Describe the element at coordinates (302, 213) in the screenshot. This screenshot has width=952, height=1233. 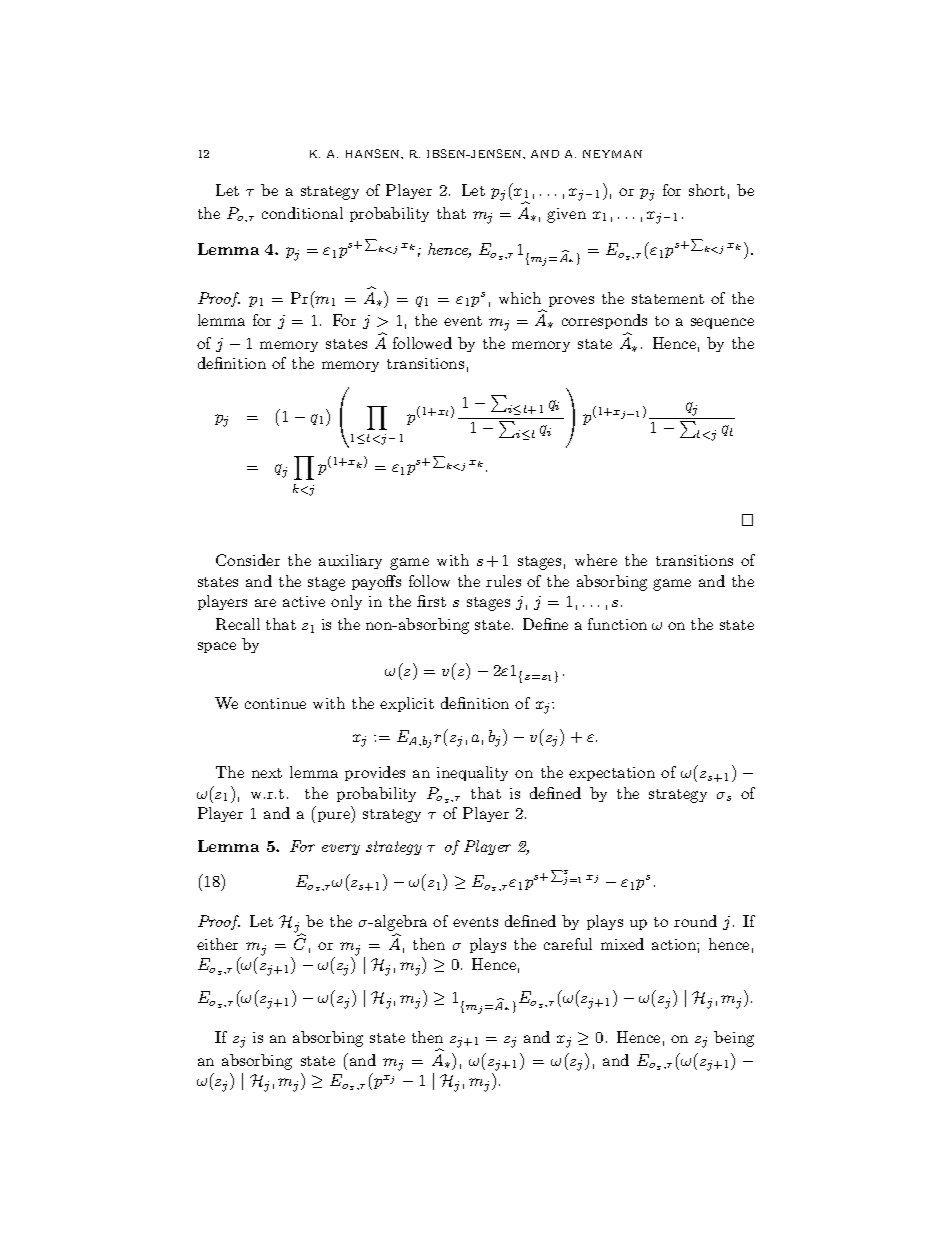
I see `conditional` at that location.
